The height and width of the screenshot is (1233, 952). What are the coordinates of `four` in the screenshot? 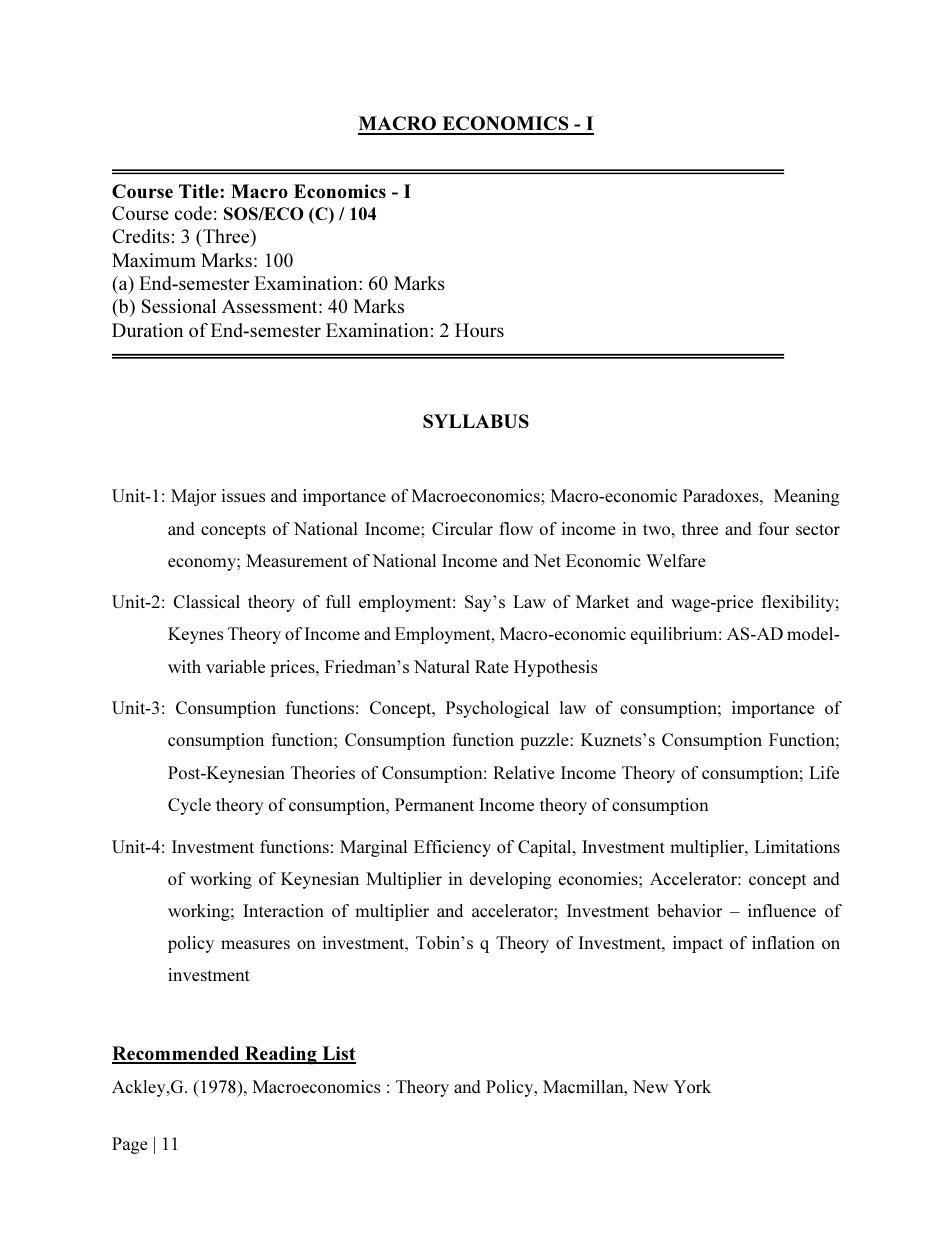 It's located at (774, 528).
